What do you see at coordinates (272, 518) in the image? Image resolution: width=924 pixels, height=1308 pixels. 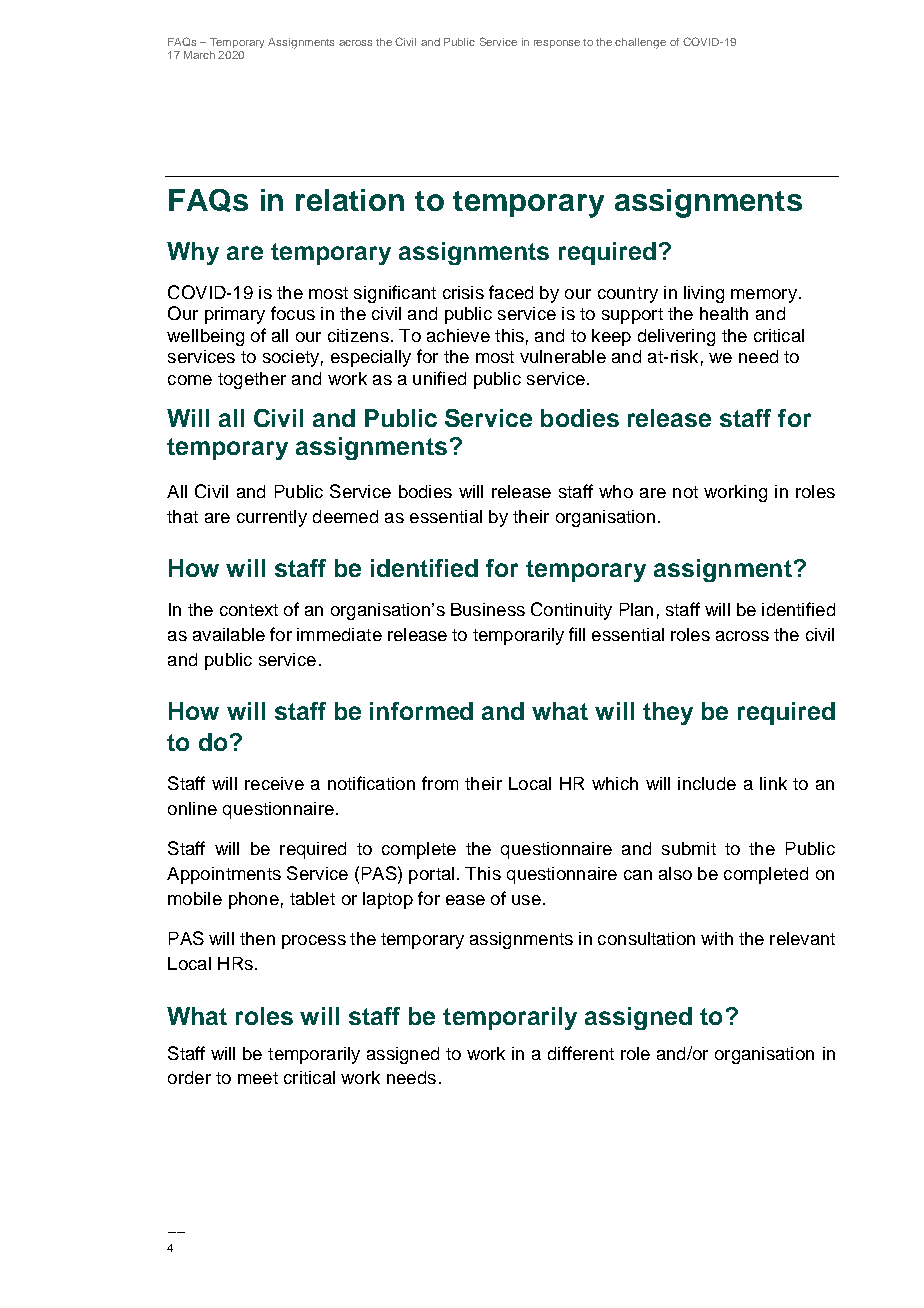 I see `currently` at bounding box center [272, 518].
